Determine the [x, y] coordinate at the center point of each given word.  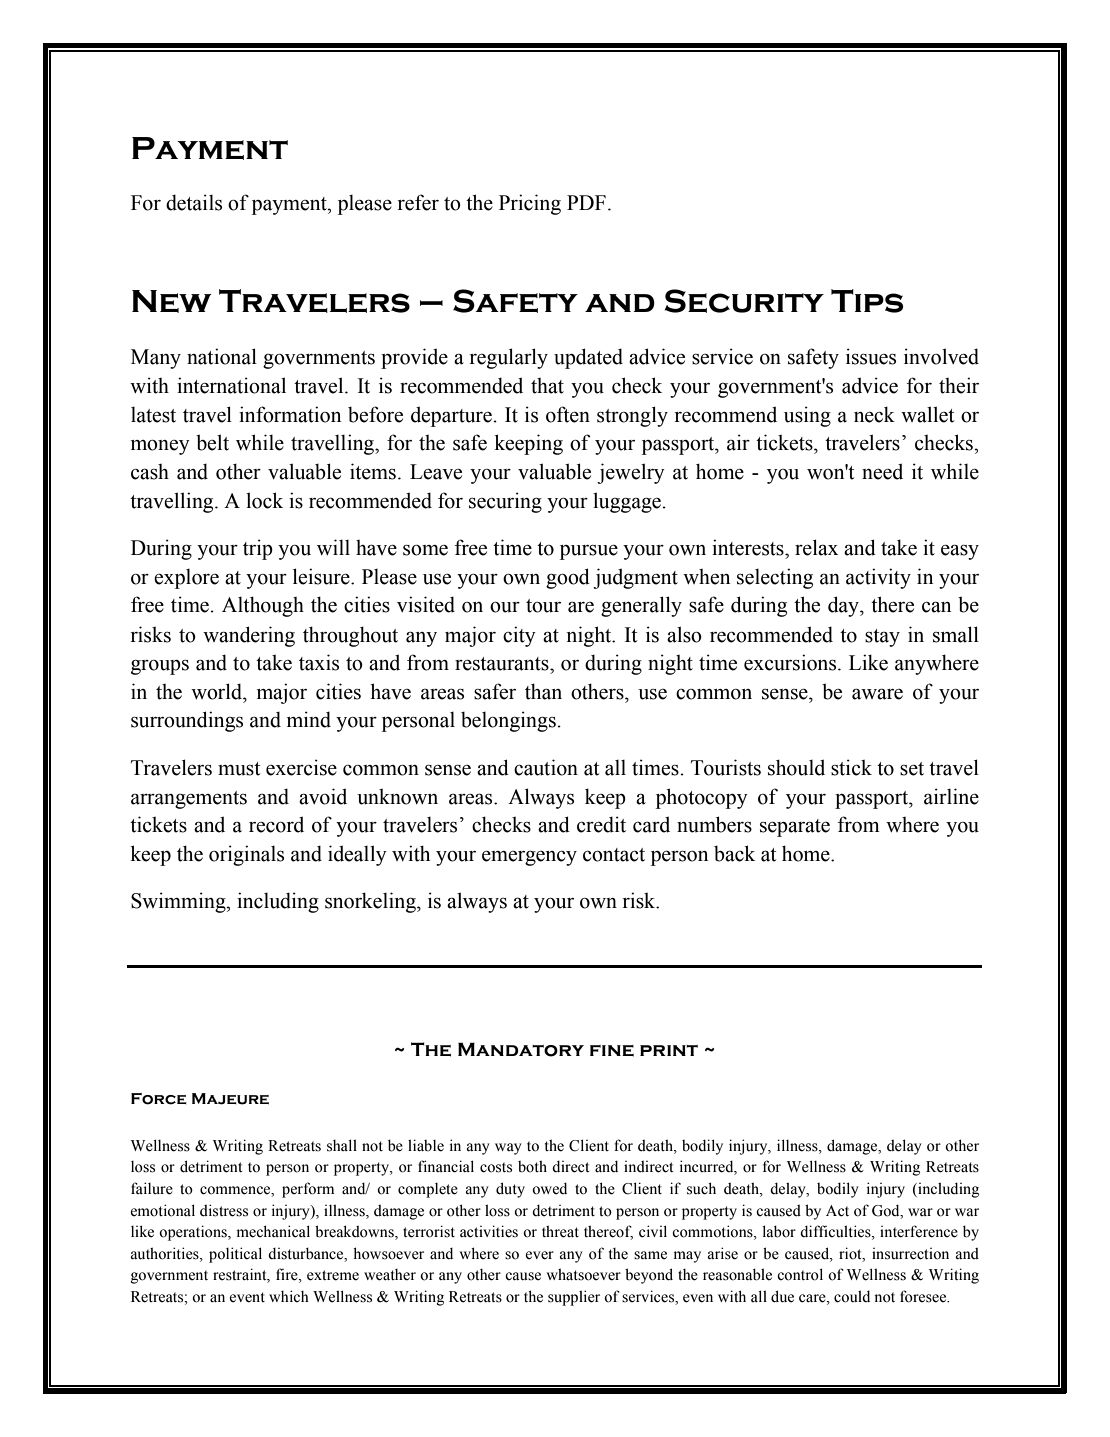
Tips [867, 301]
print [669, 1050]
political [235, 1255]
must [239, 769]
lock [264, 500]
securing [505, 502]
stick [851, 767]
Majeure [230, 1099]
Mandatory [521, 1049]
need [882, 471]
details [194, 202]
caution [546, 767]
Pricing [530, 204]
